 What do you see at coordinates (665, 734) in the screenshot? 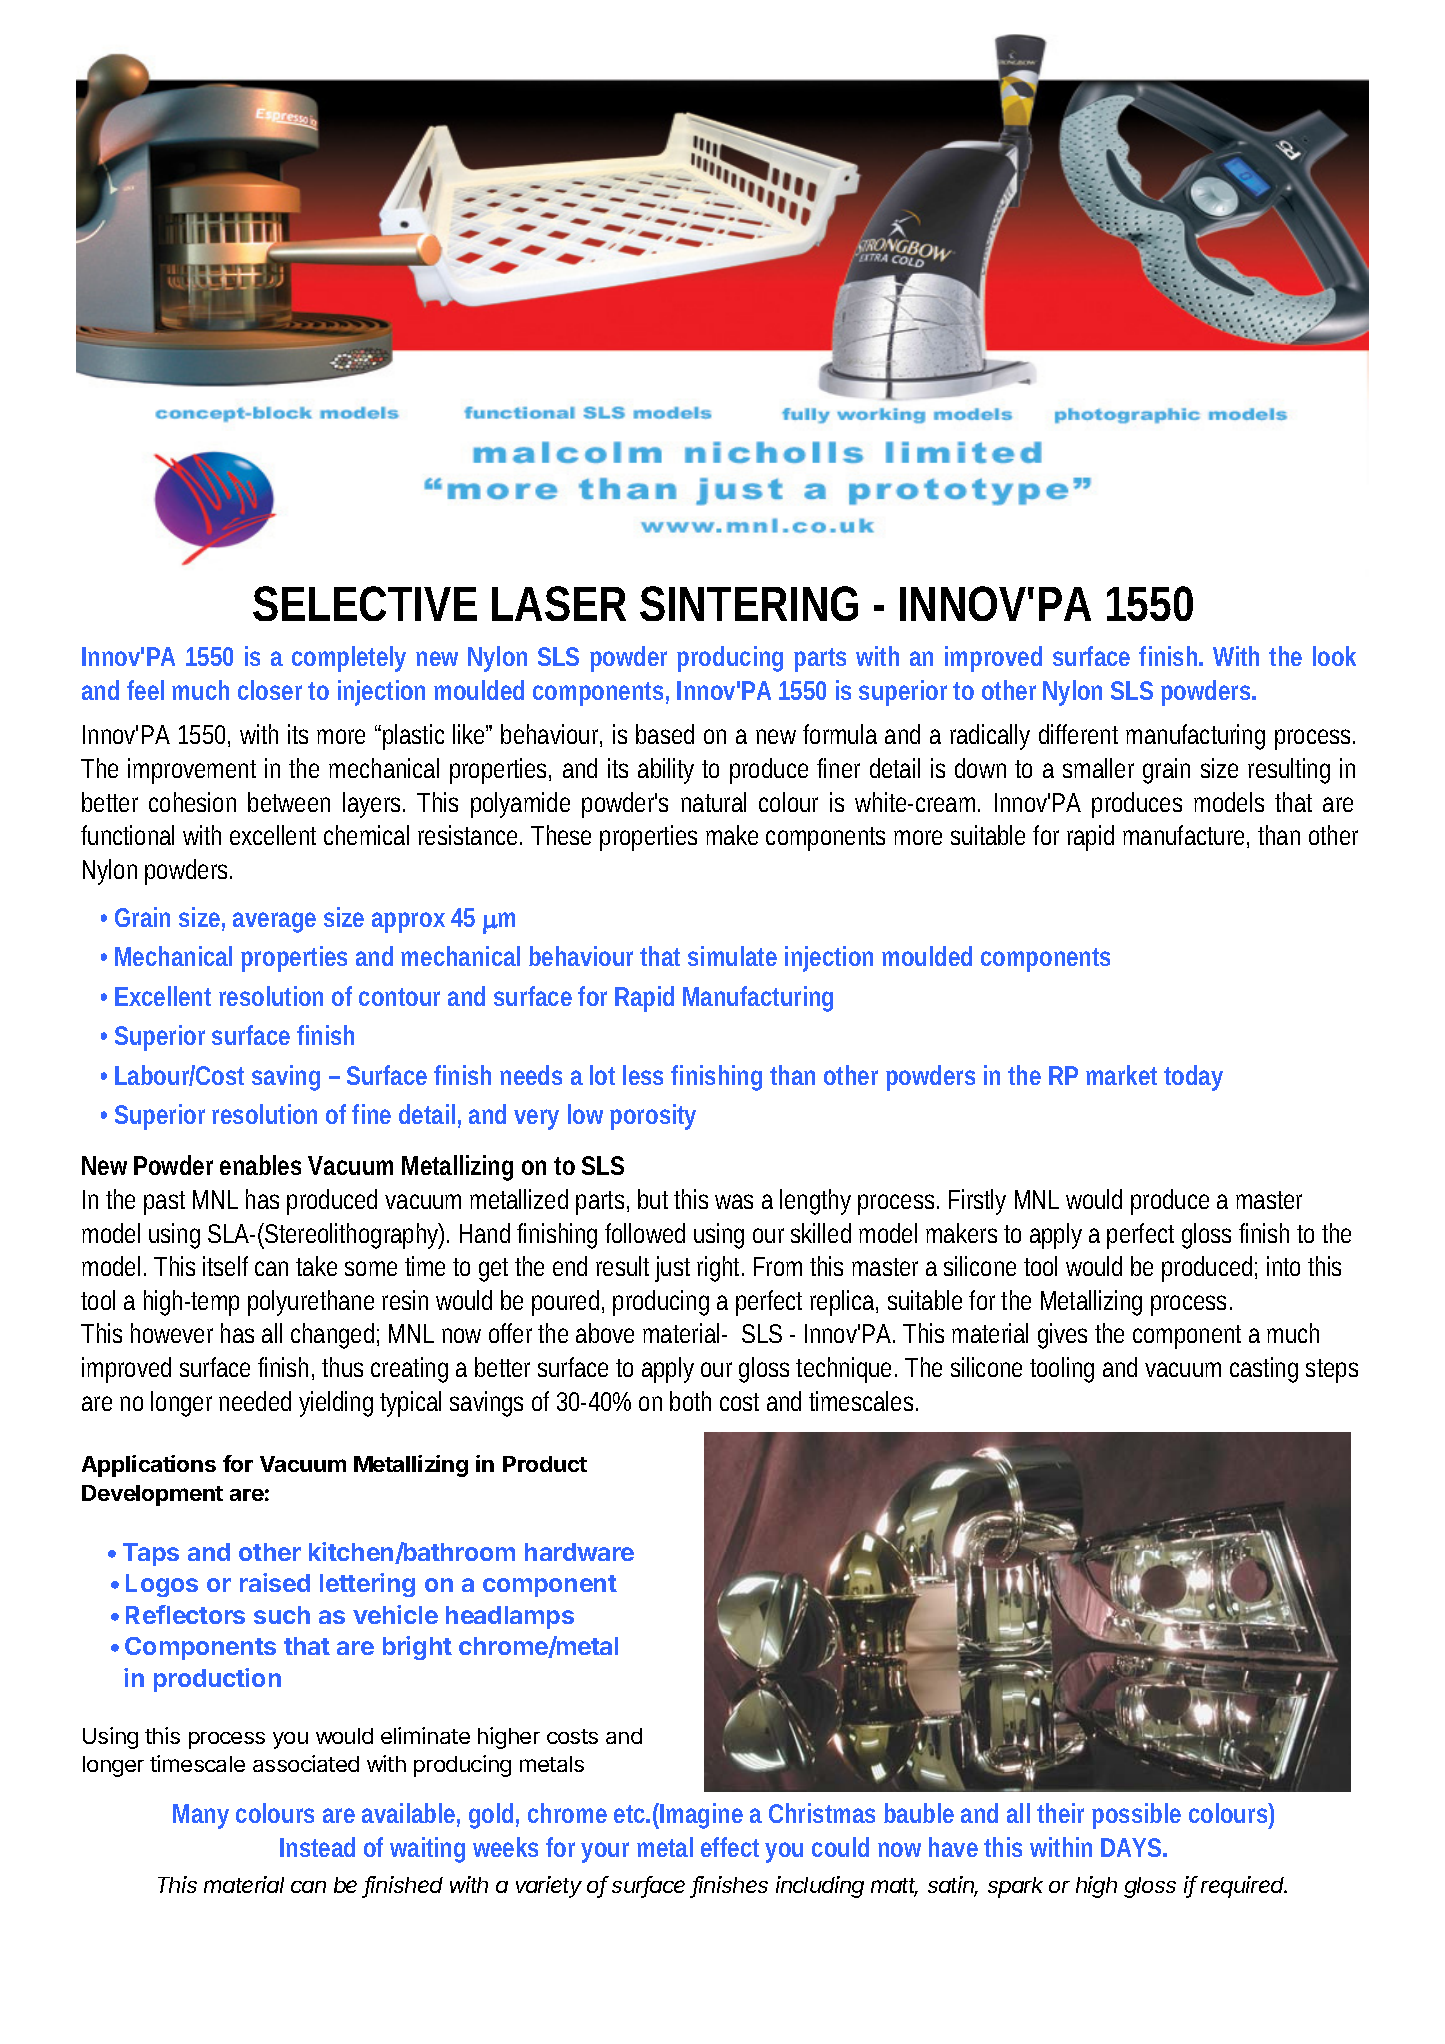
I see `based` at bounding box center [665, 734].
